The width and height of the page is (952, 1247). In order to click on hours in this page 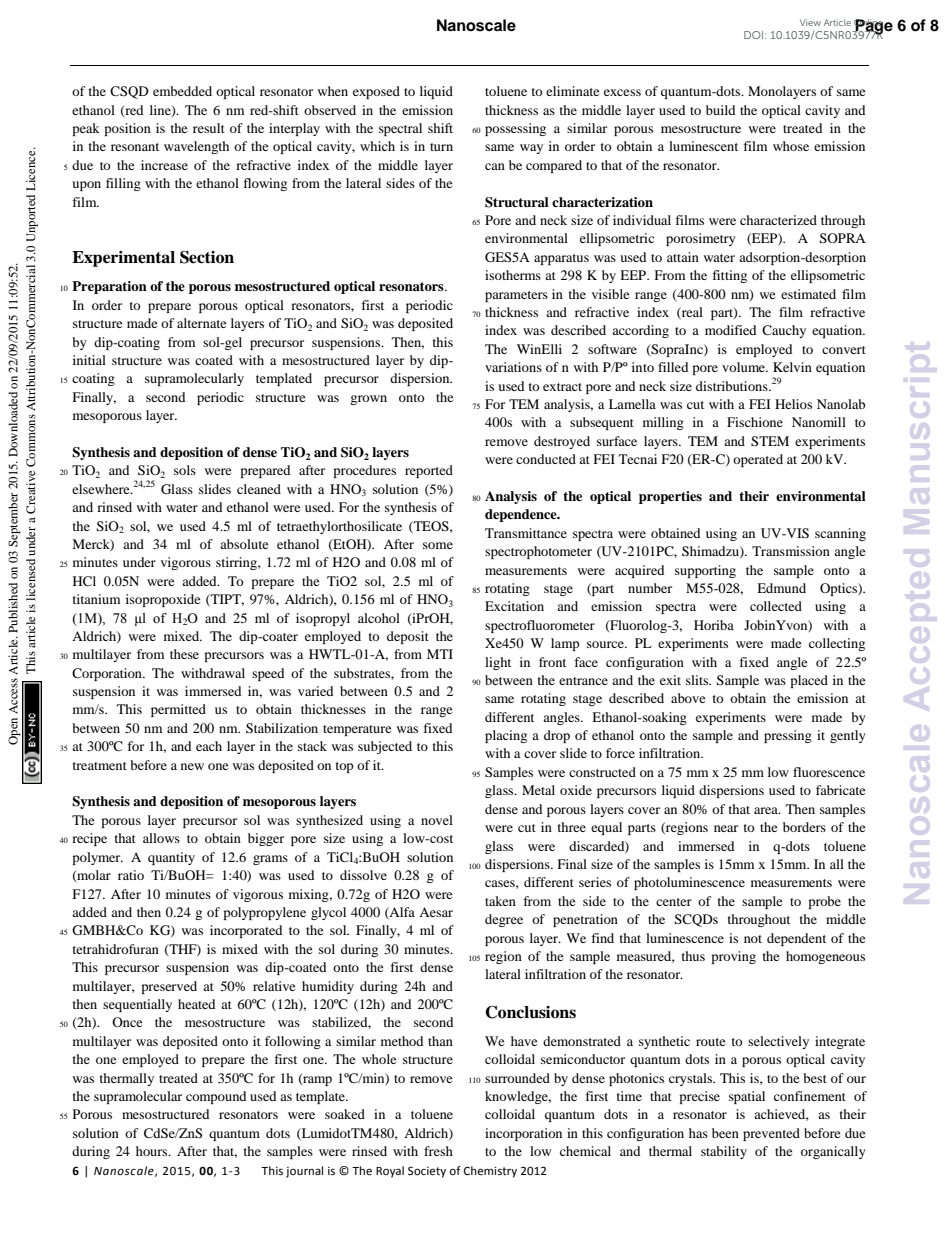, I will do `click(153, 1151)`.
